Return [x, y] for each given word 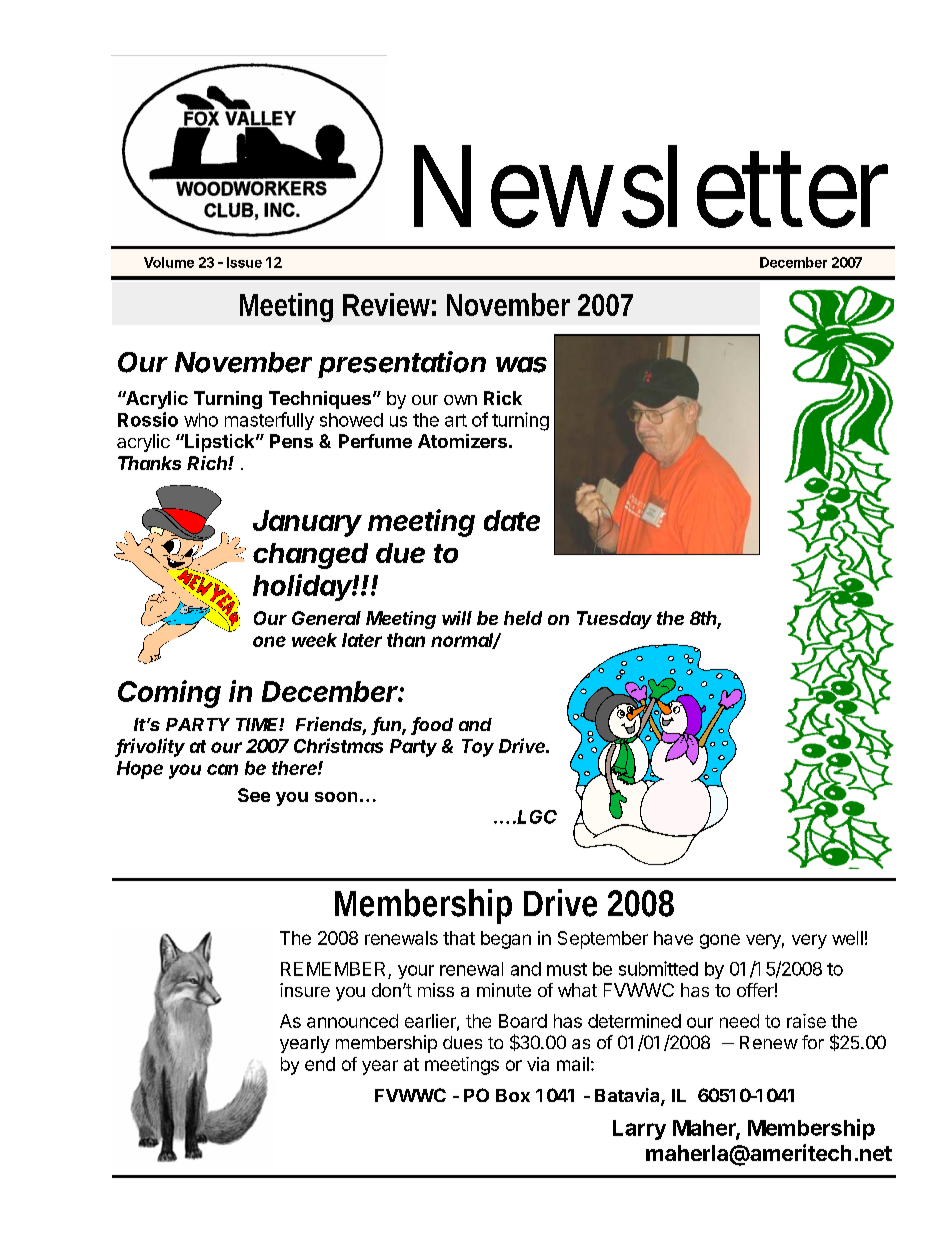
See [254, 795]
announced [352, 1021]
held [523, 618]
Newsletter [651, 187]
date [512, 520]
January [307, 523]
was [521, 365]
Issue [244, 262]
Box [513, 1095]
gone [720, 941]
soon [336, 797]
